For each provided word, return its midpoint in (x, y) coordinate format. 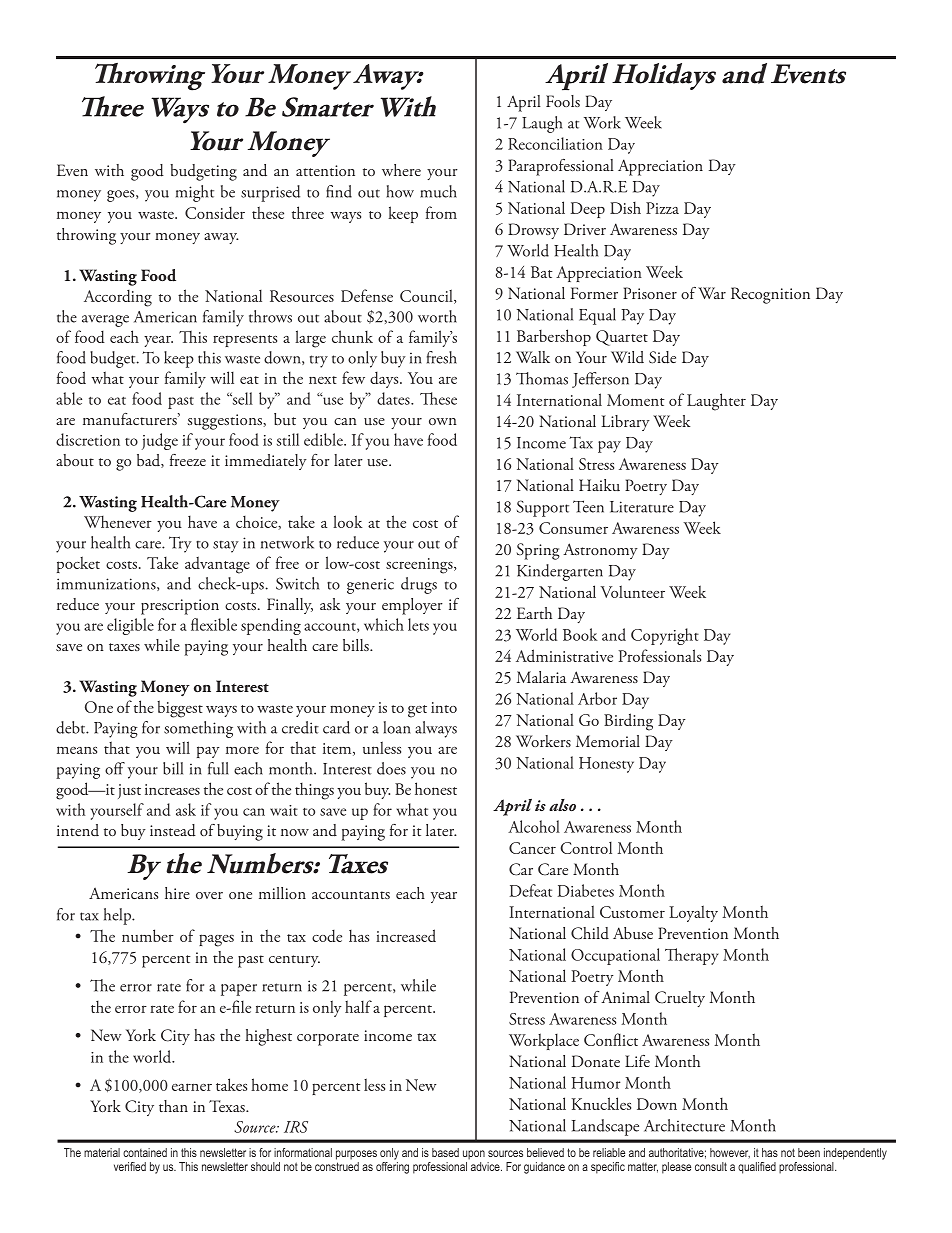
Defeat (531, 890)
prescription (180, 607)
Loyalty (693, 913)
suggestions (226, 422)
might (195, 193)
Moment (636, 400)
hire (177, 893)
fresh (442, 357)
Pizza (662, 208)
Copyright (665, 636)
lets (418, 624)
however (730, 1153)
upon (474, 1155)
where (401, 170)
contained (145, 1152)
